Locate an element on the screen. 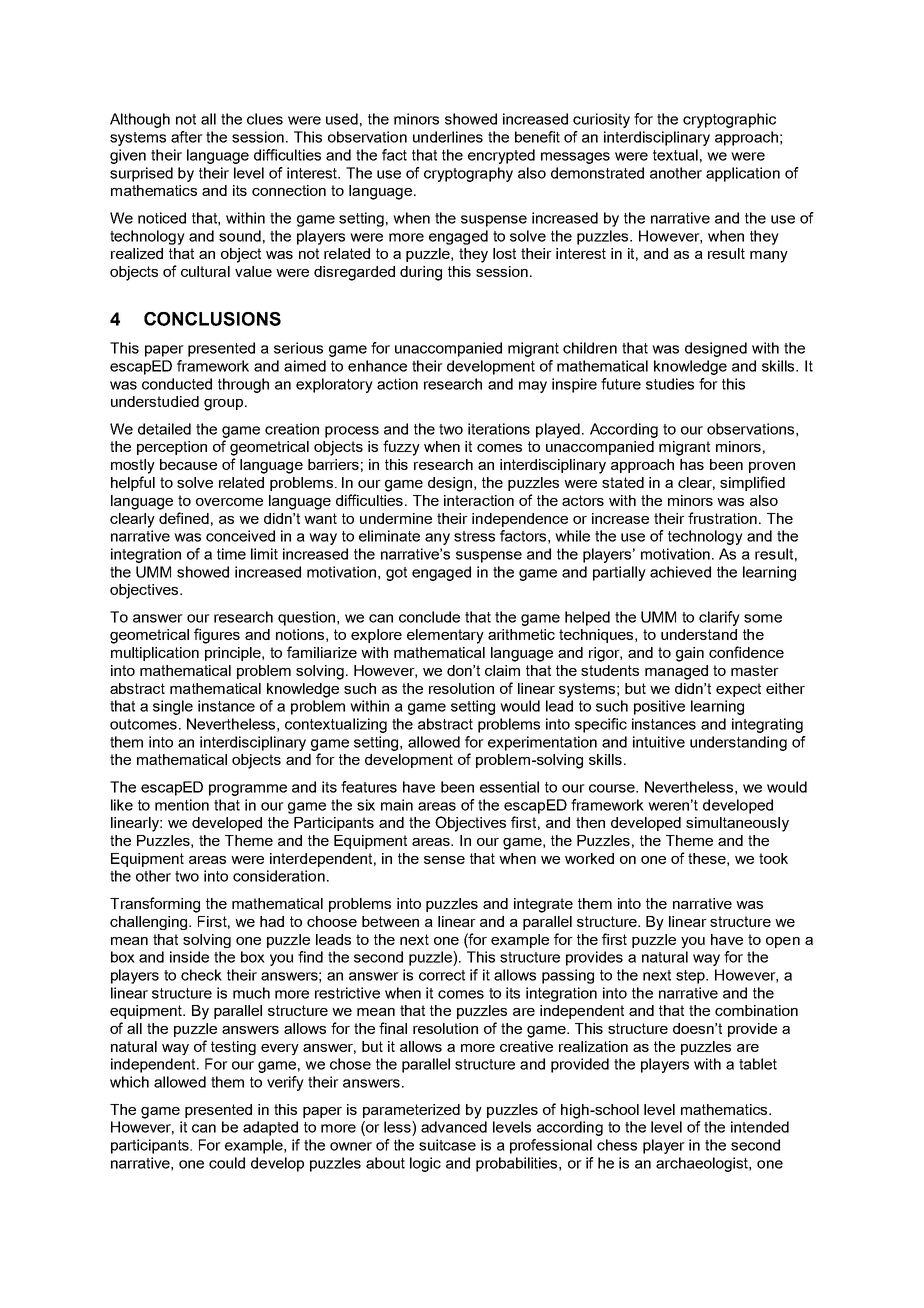 The image size is (924, 1308). Transforming is located at coordinates (155, 905).
